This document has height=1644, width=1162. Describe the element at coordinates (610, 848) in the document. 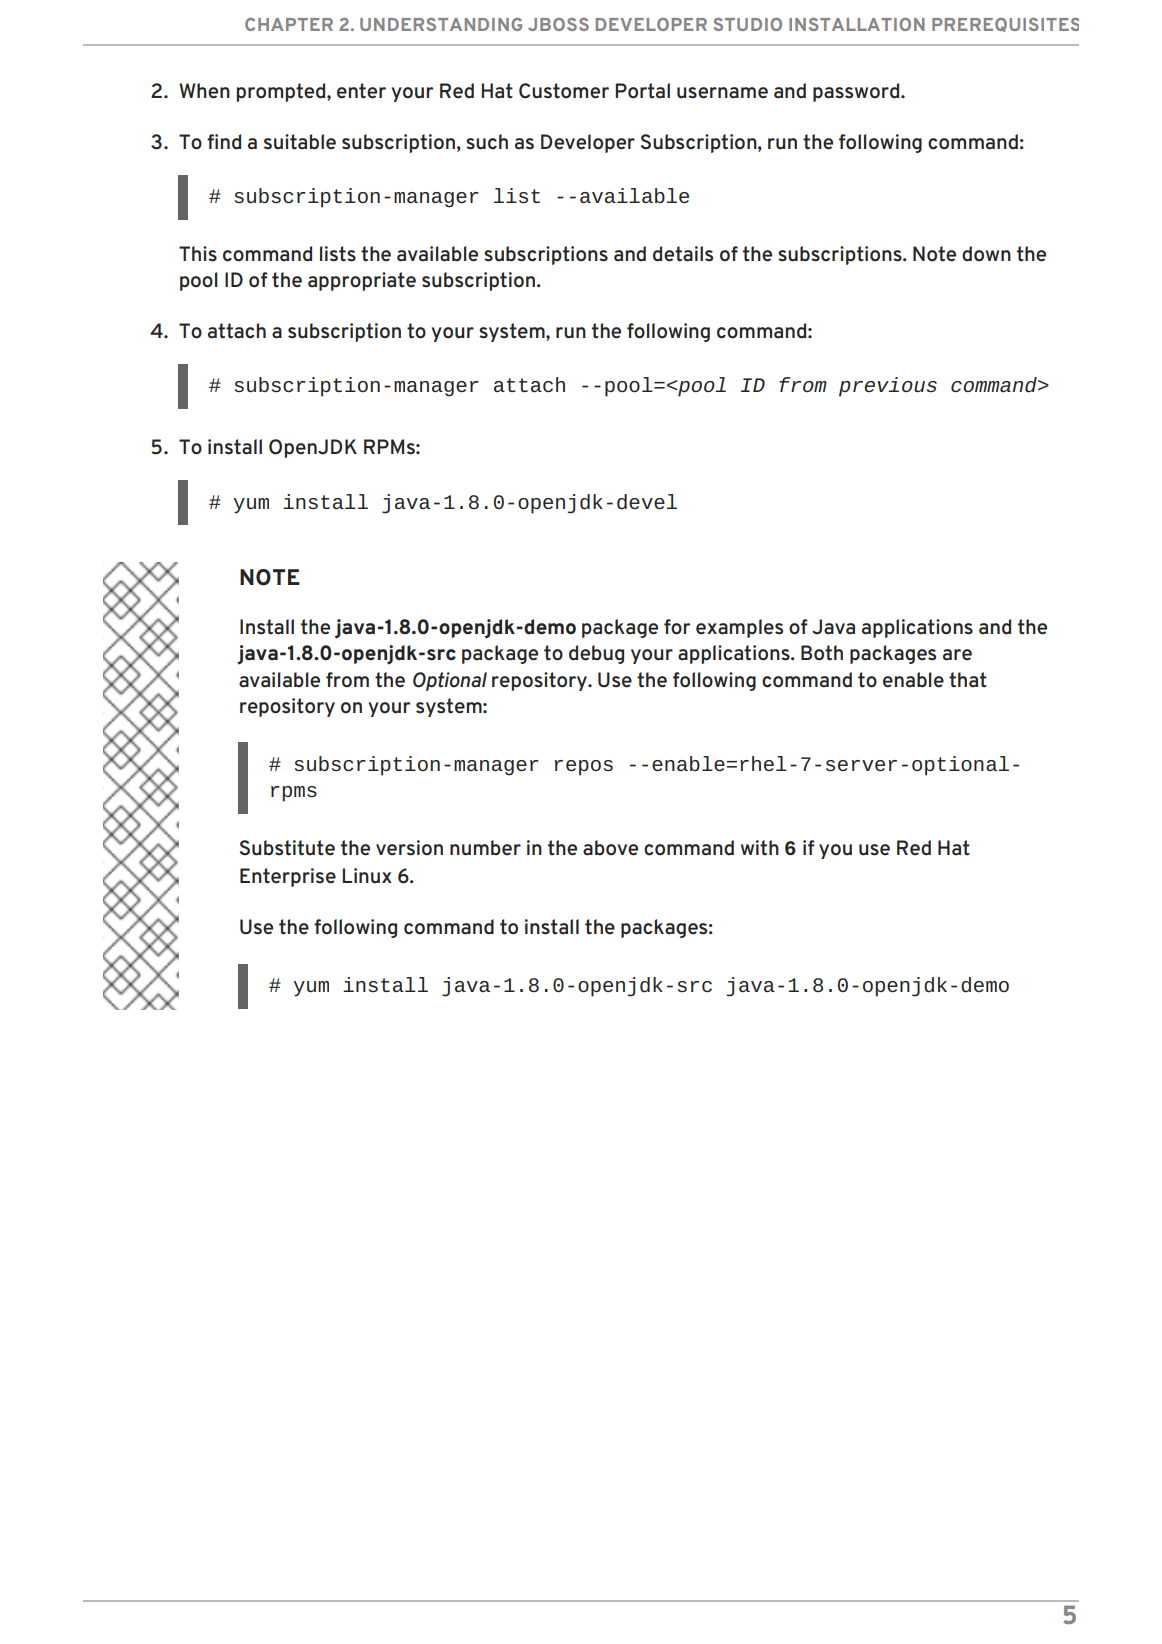

I see `above` at that location.
